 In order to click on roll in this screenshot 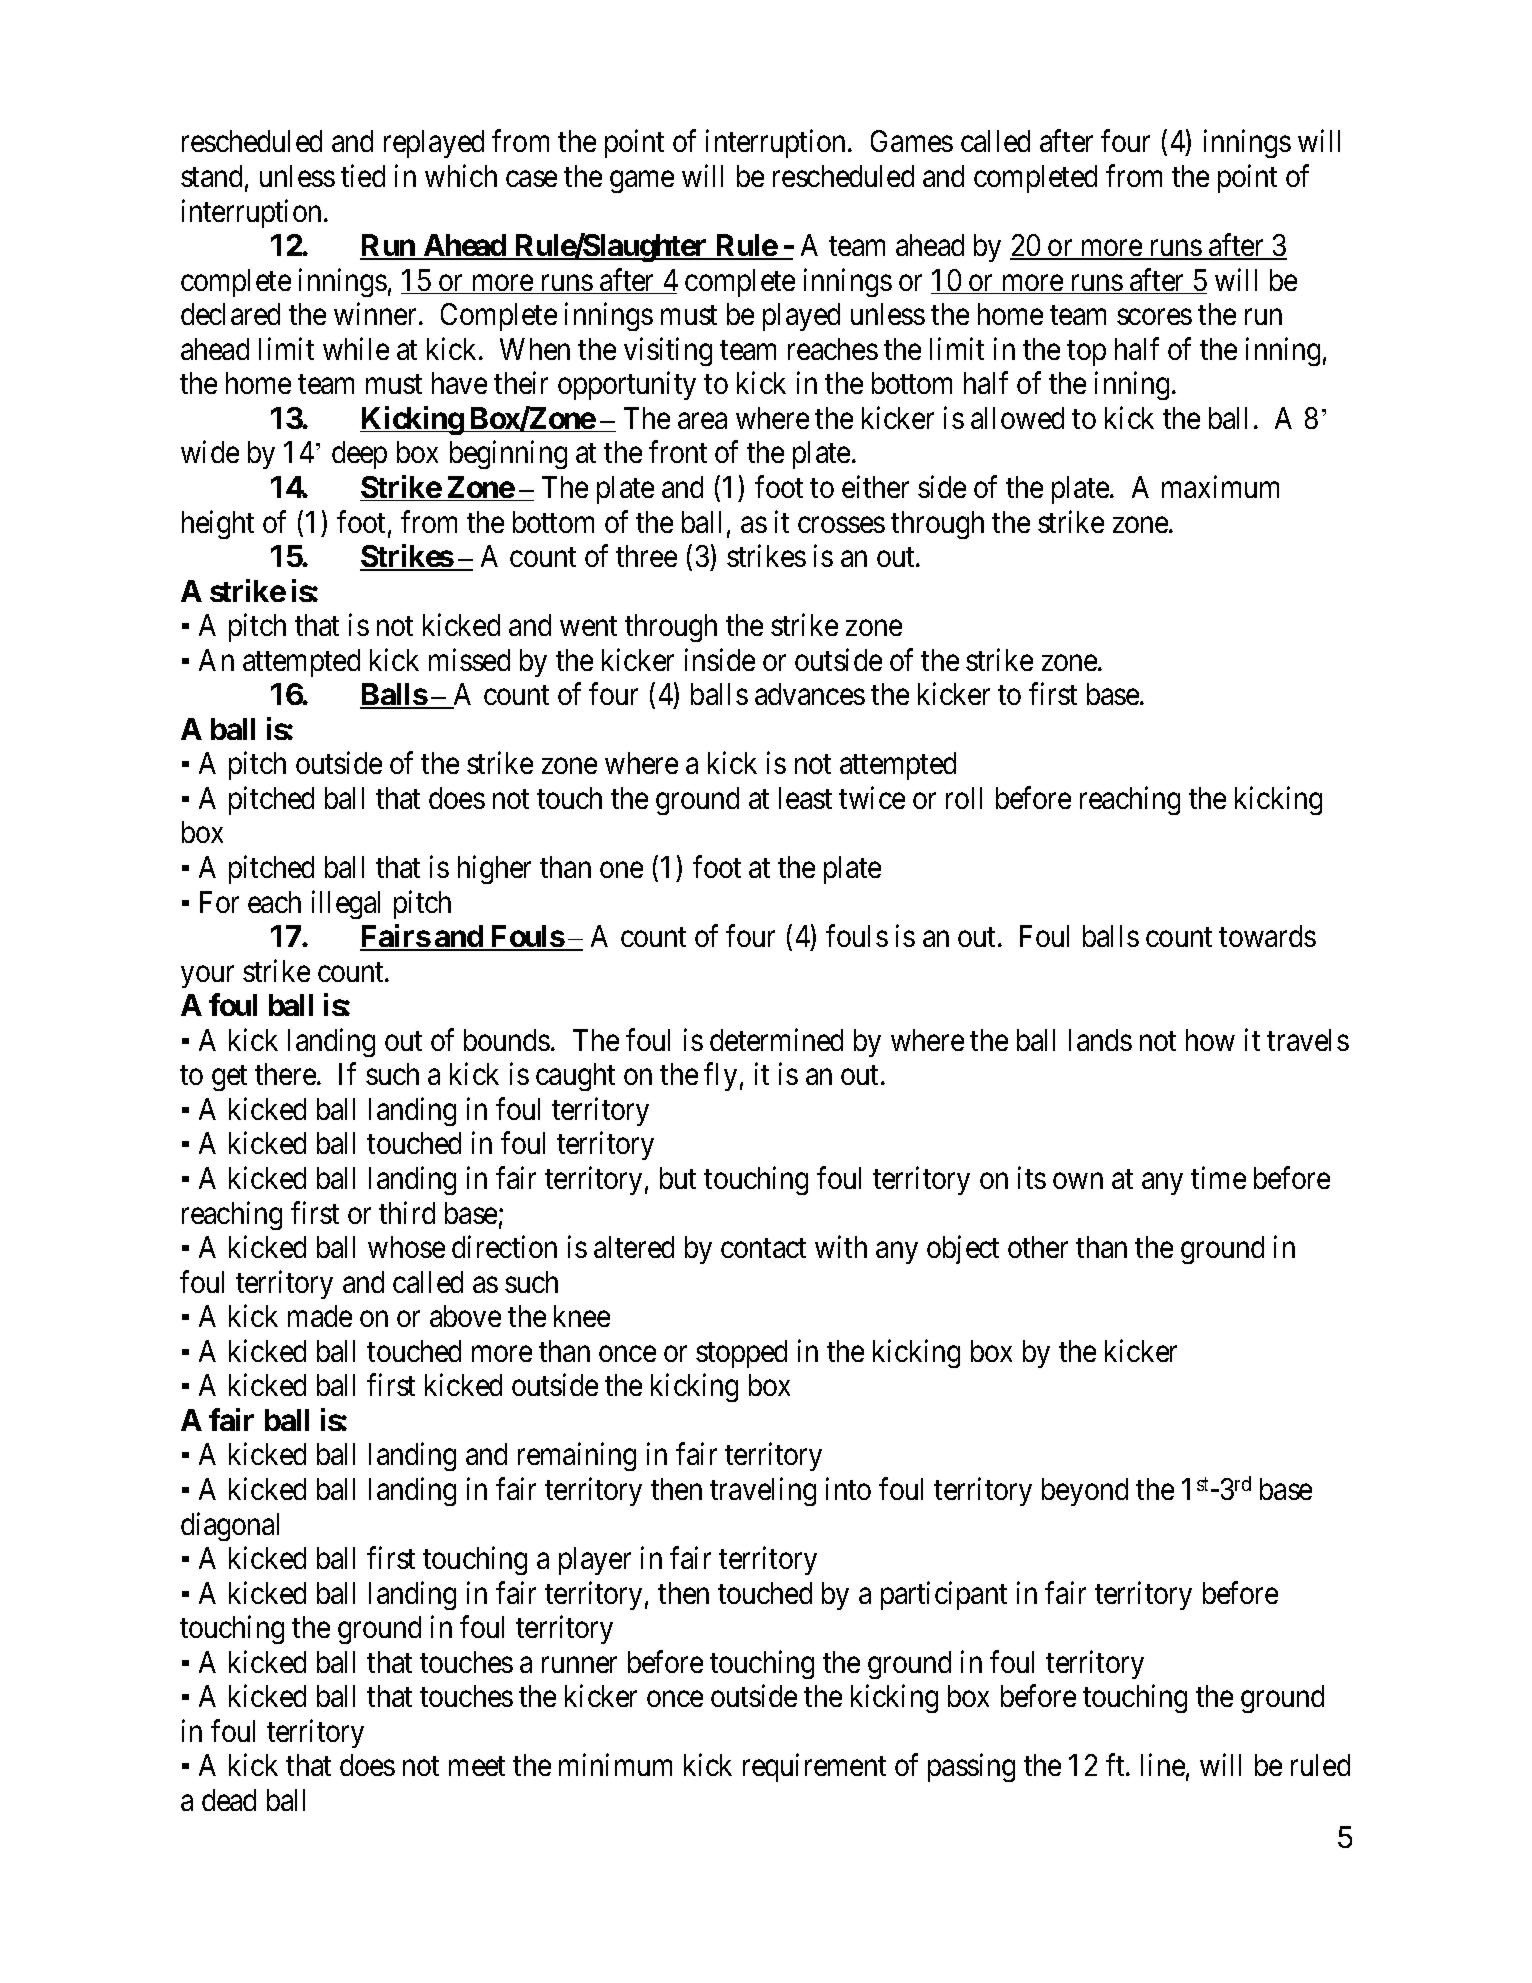, I will do `click(964, 798)`.
